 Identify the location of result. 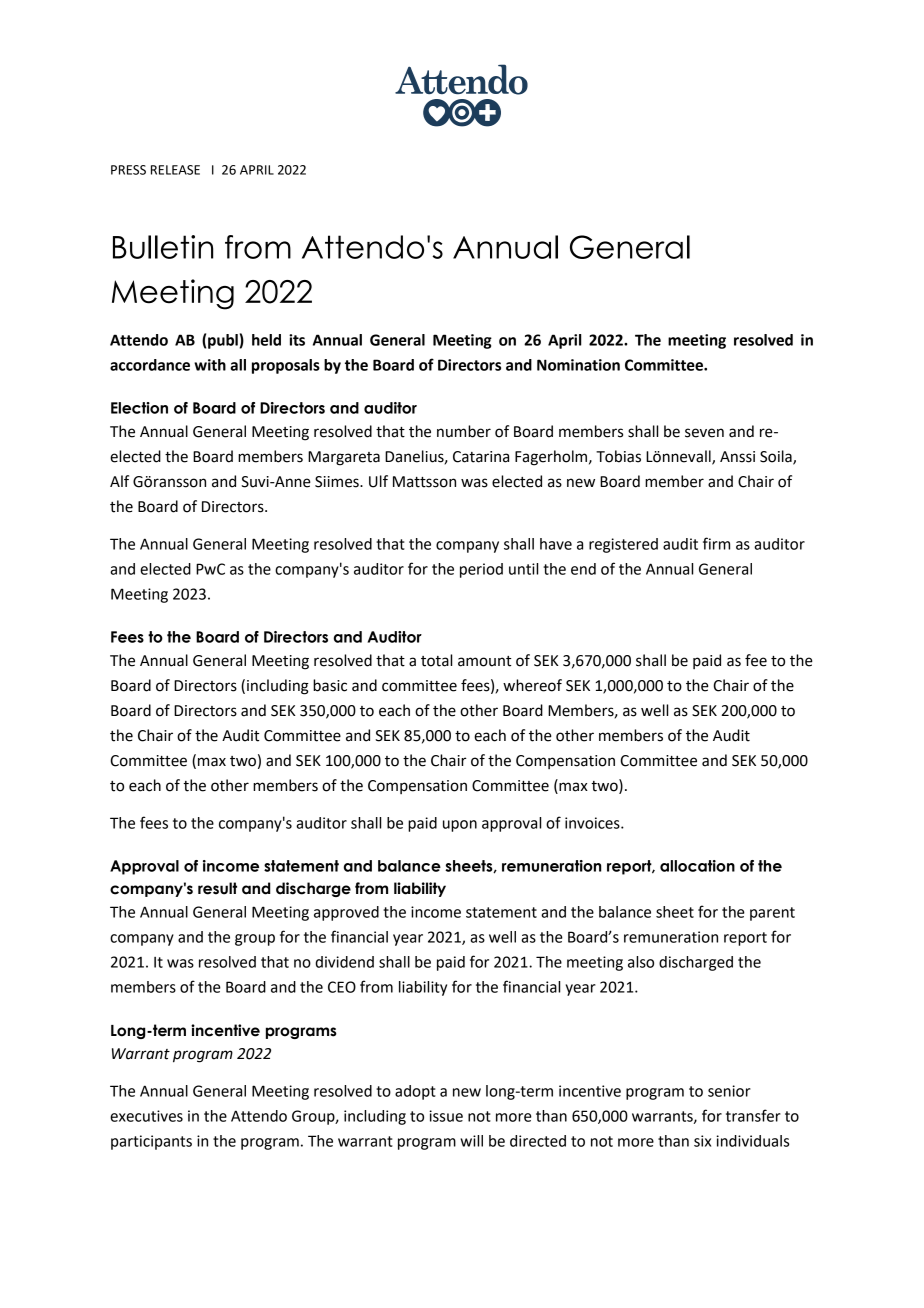
(217, 888).
